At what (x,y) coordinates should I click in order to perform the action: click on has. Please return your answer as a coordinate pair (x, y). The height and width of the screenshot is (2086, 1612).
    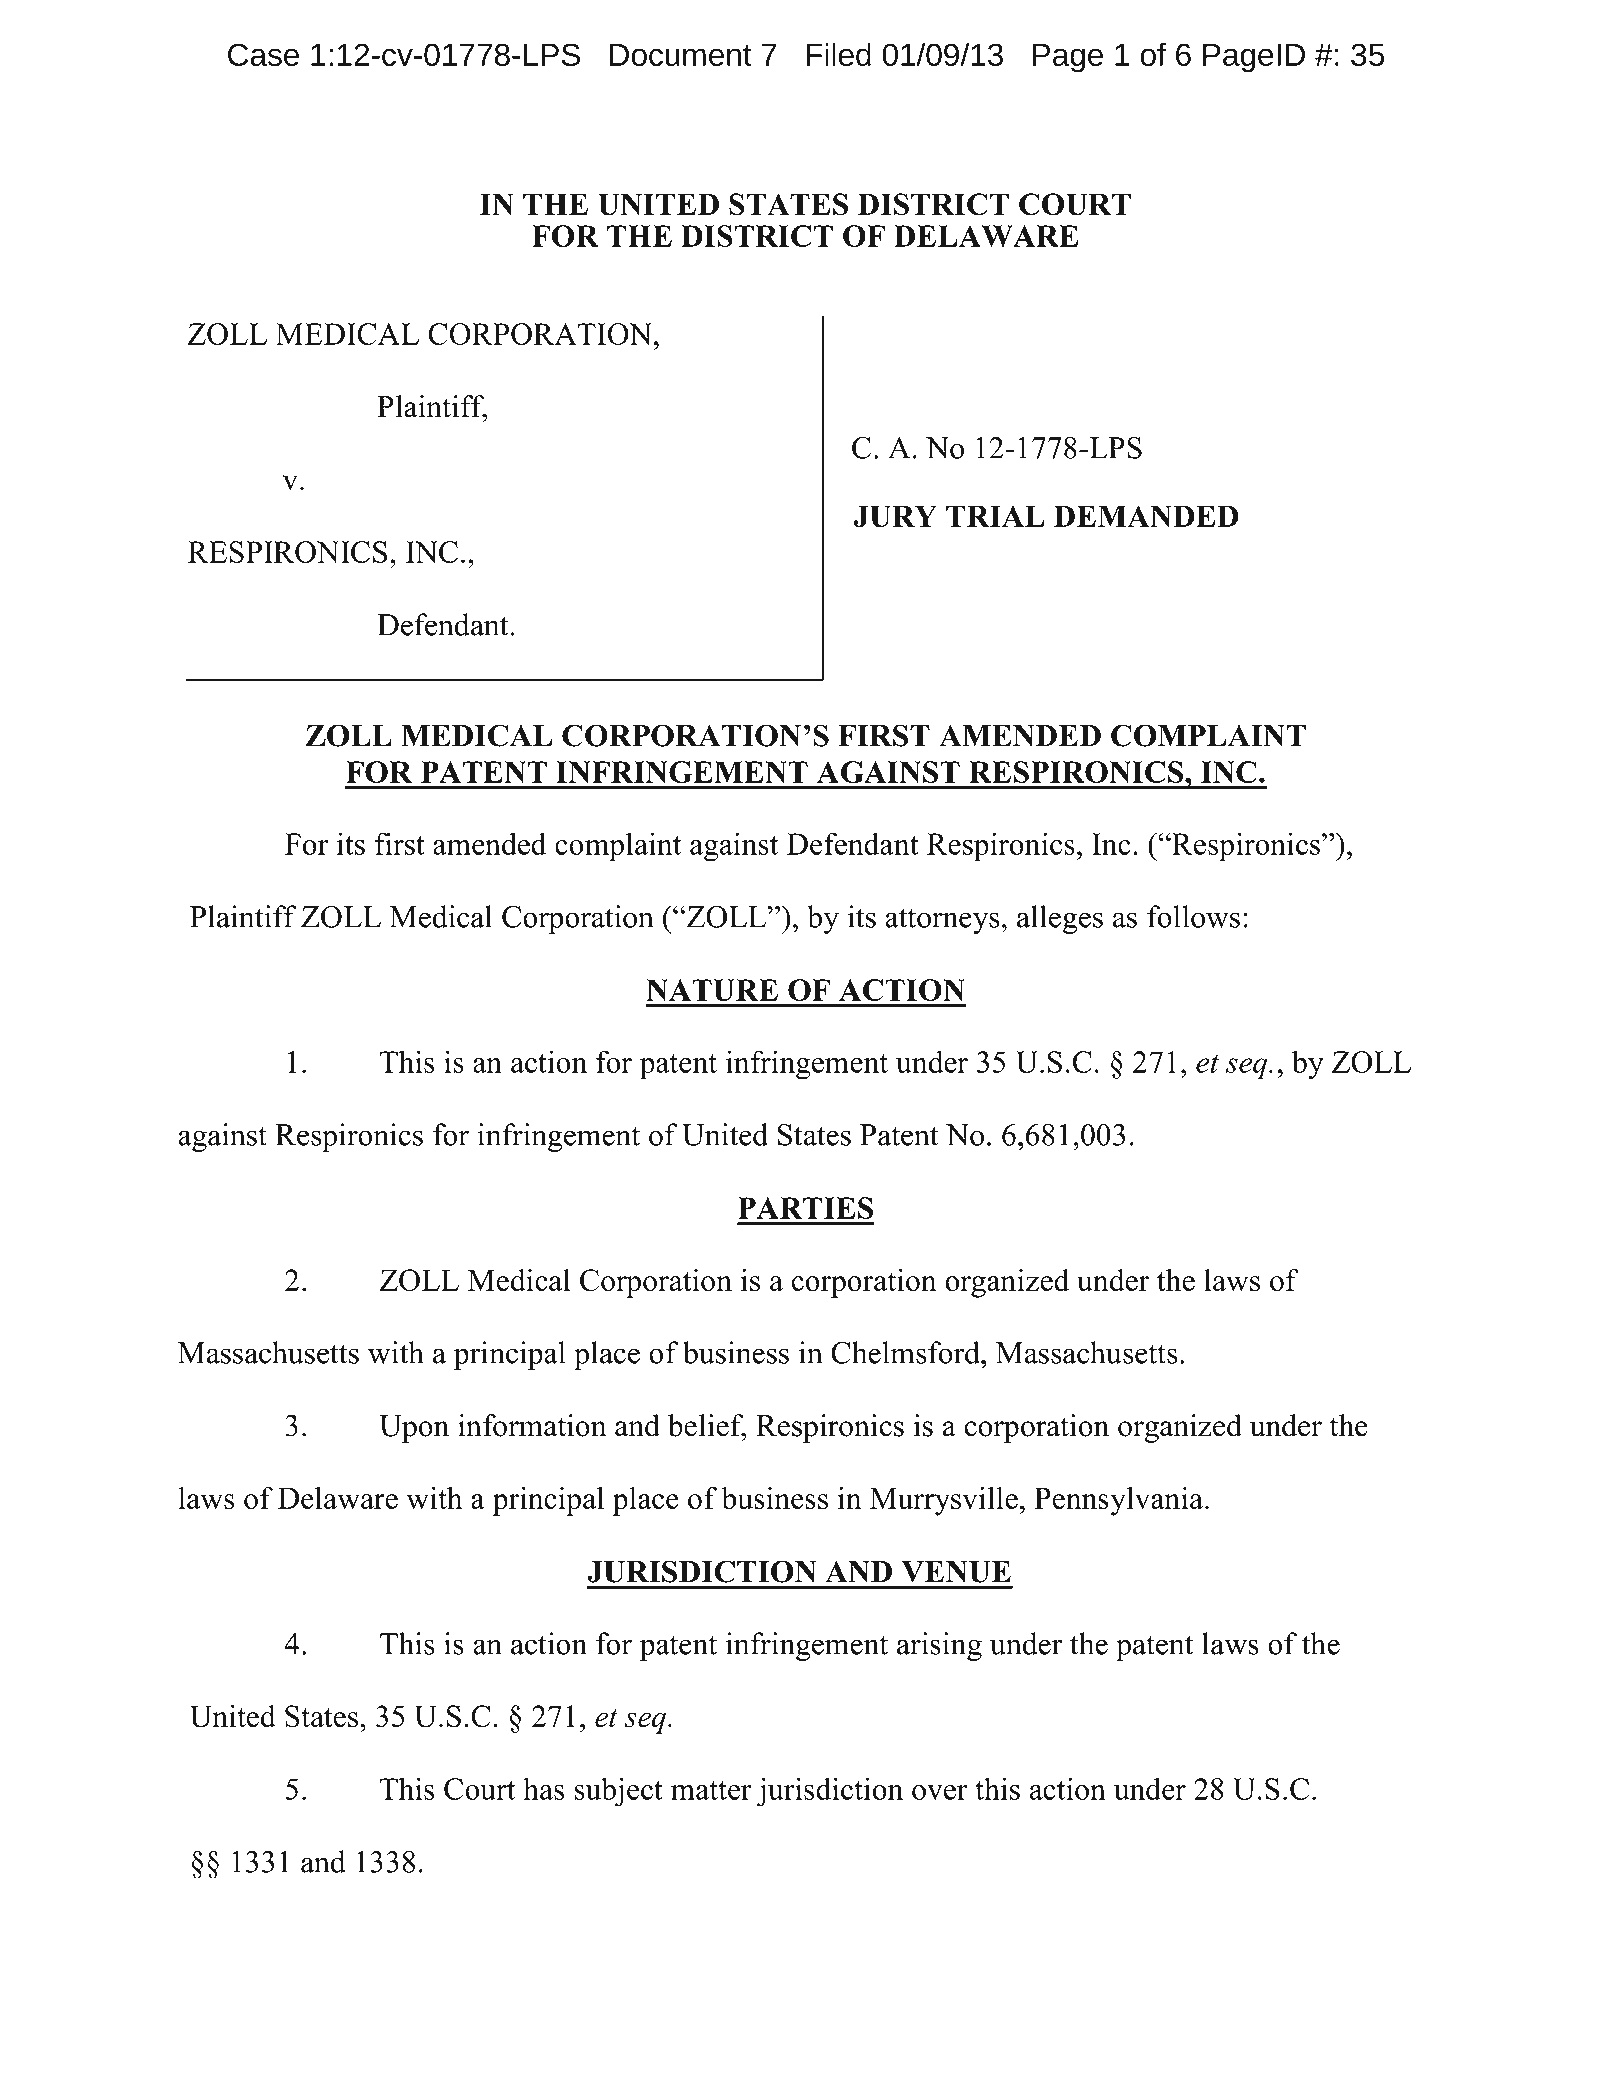
    Looking at the image, I should click on (543, 1788).
